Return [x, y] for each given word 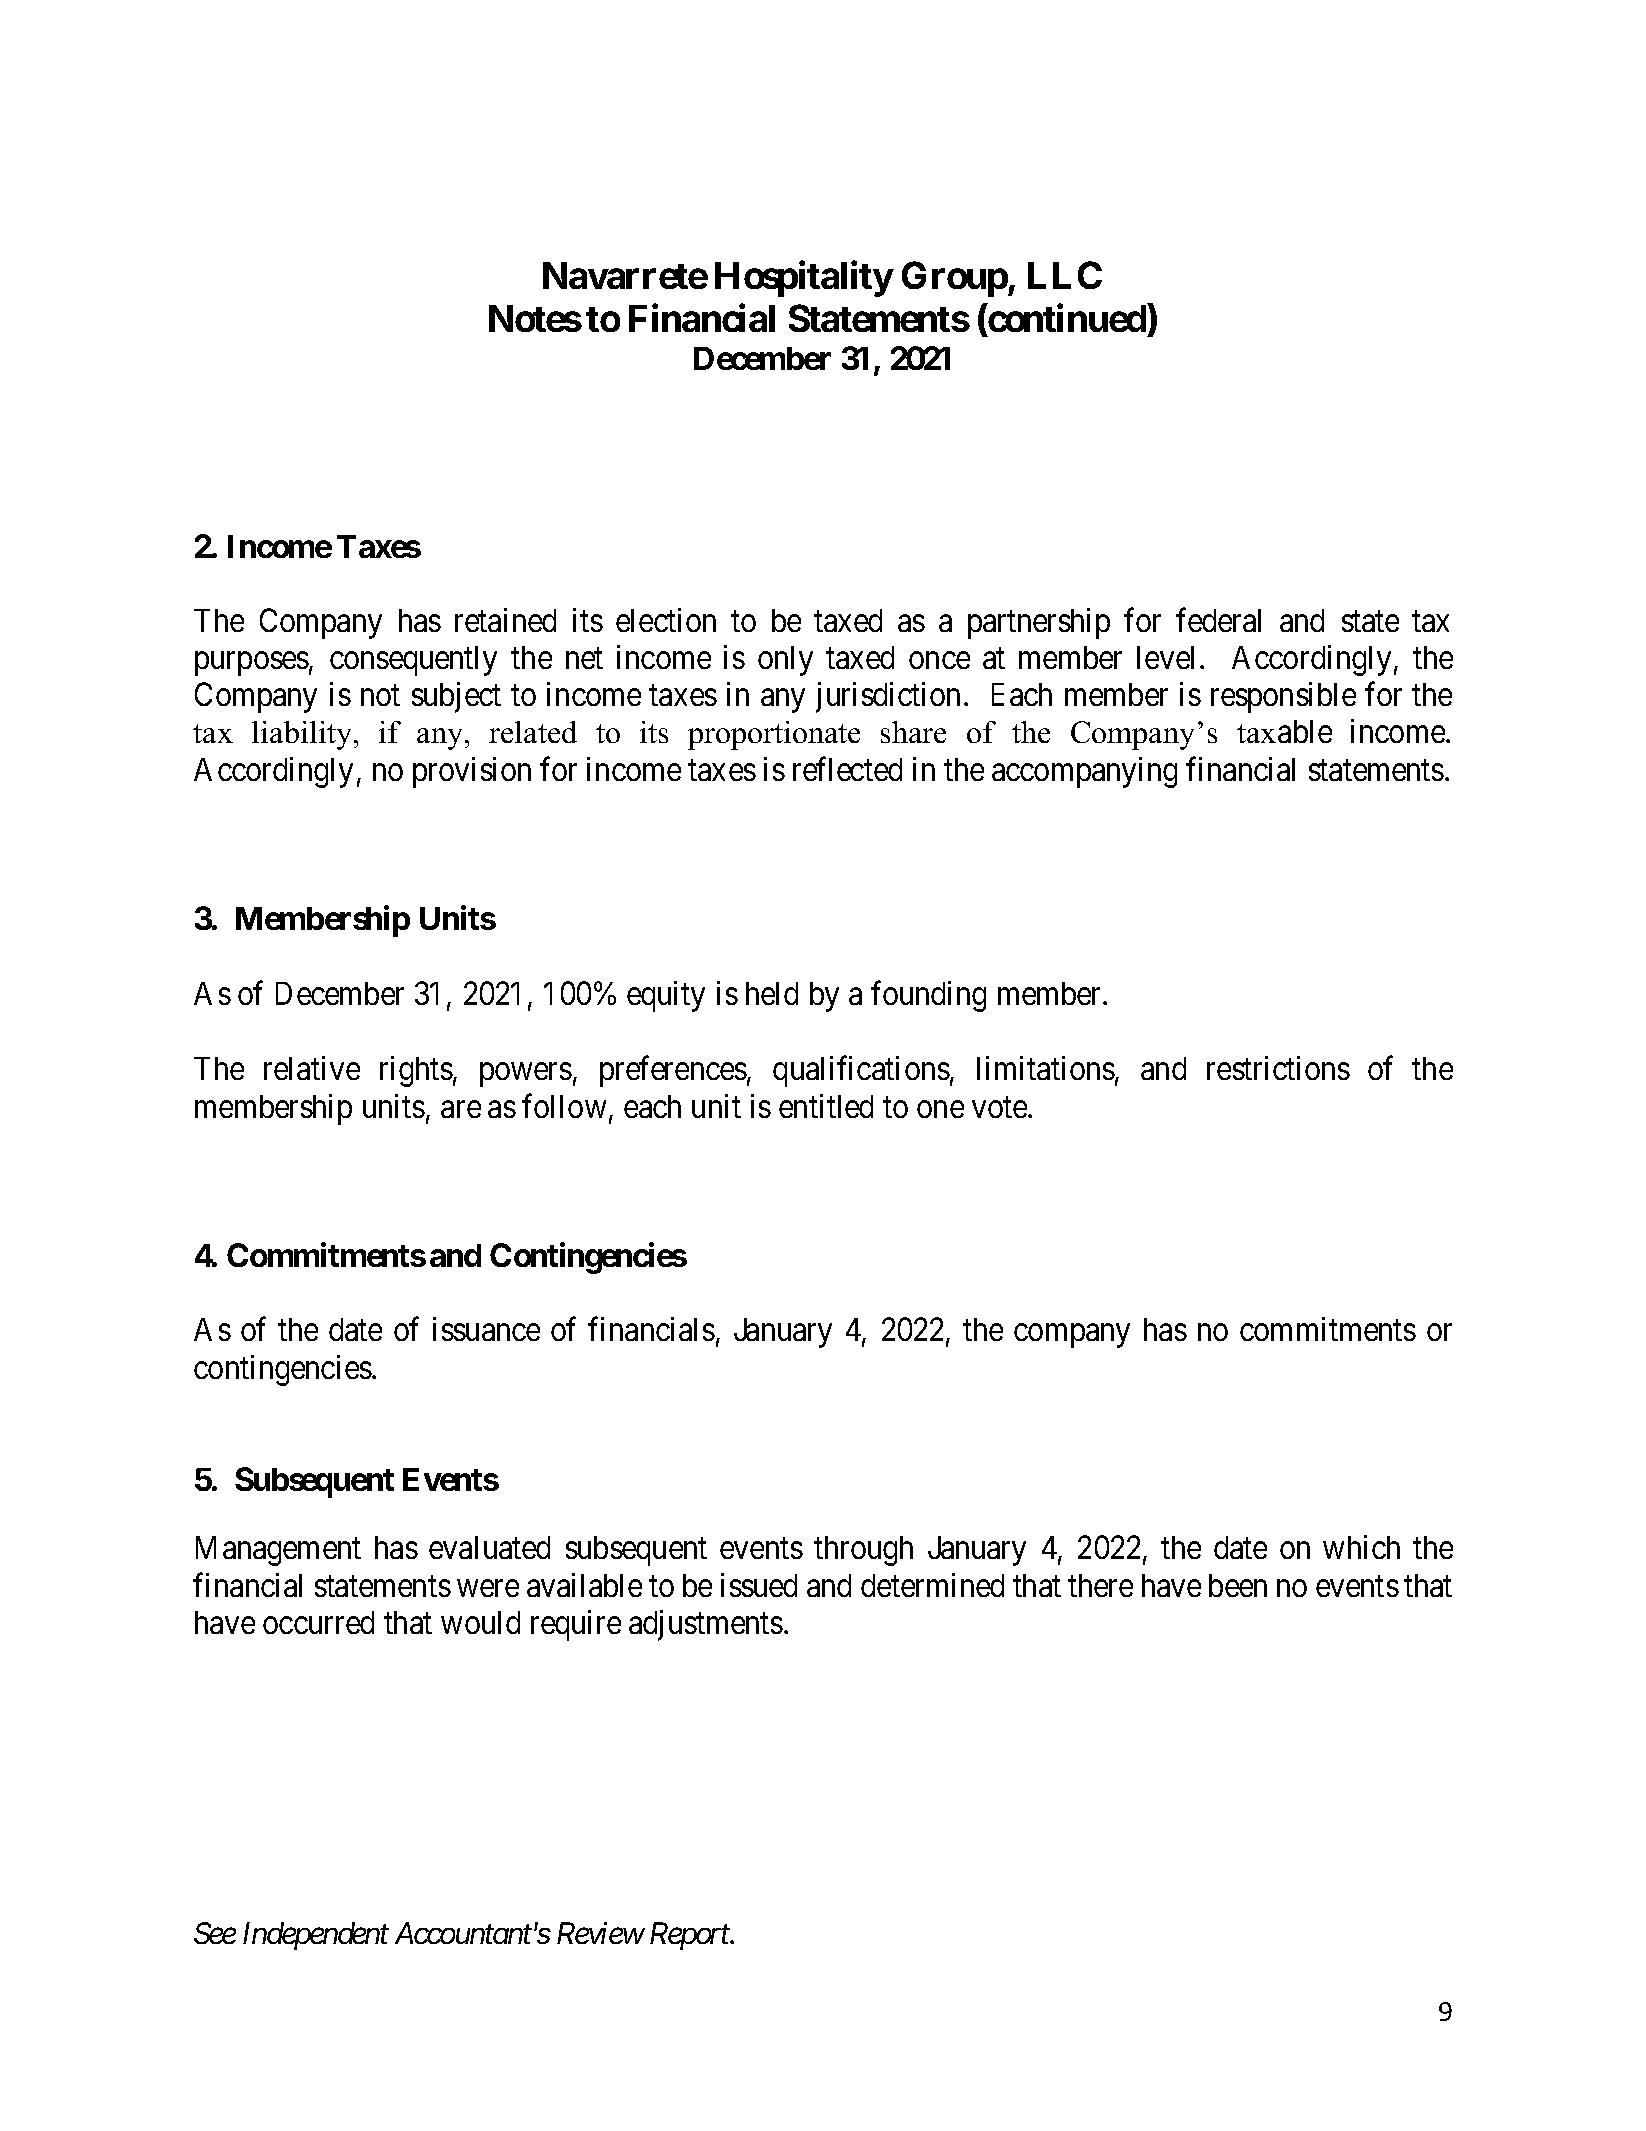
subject [456, 697]
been [1238, 1585]
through [863, 1551]
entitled [826, 1106]
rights [416, 1071]
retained [505, 620]
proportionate [774, 735]
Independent [316, 1936]
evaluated [489, 1547]
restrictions [1278, 1068]
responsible [1283, 697]
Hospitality [804, 279]
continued [1066, 320]
